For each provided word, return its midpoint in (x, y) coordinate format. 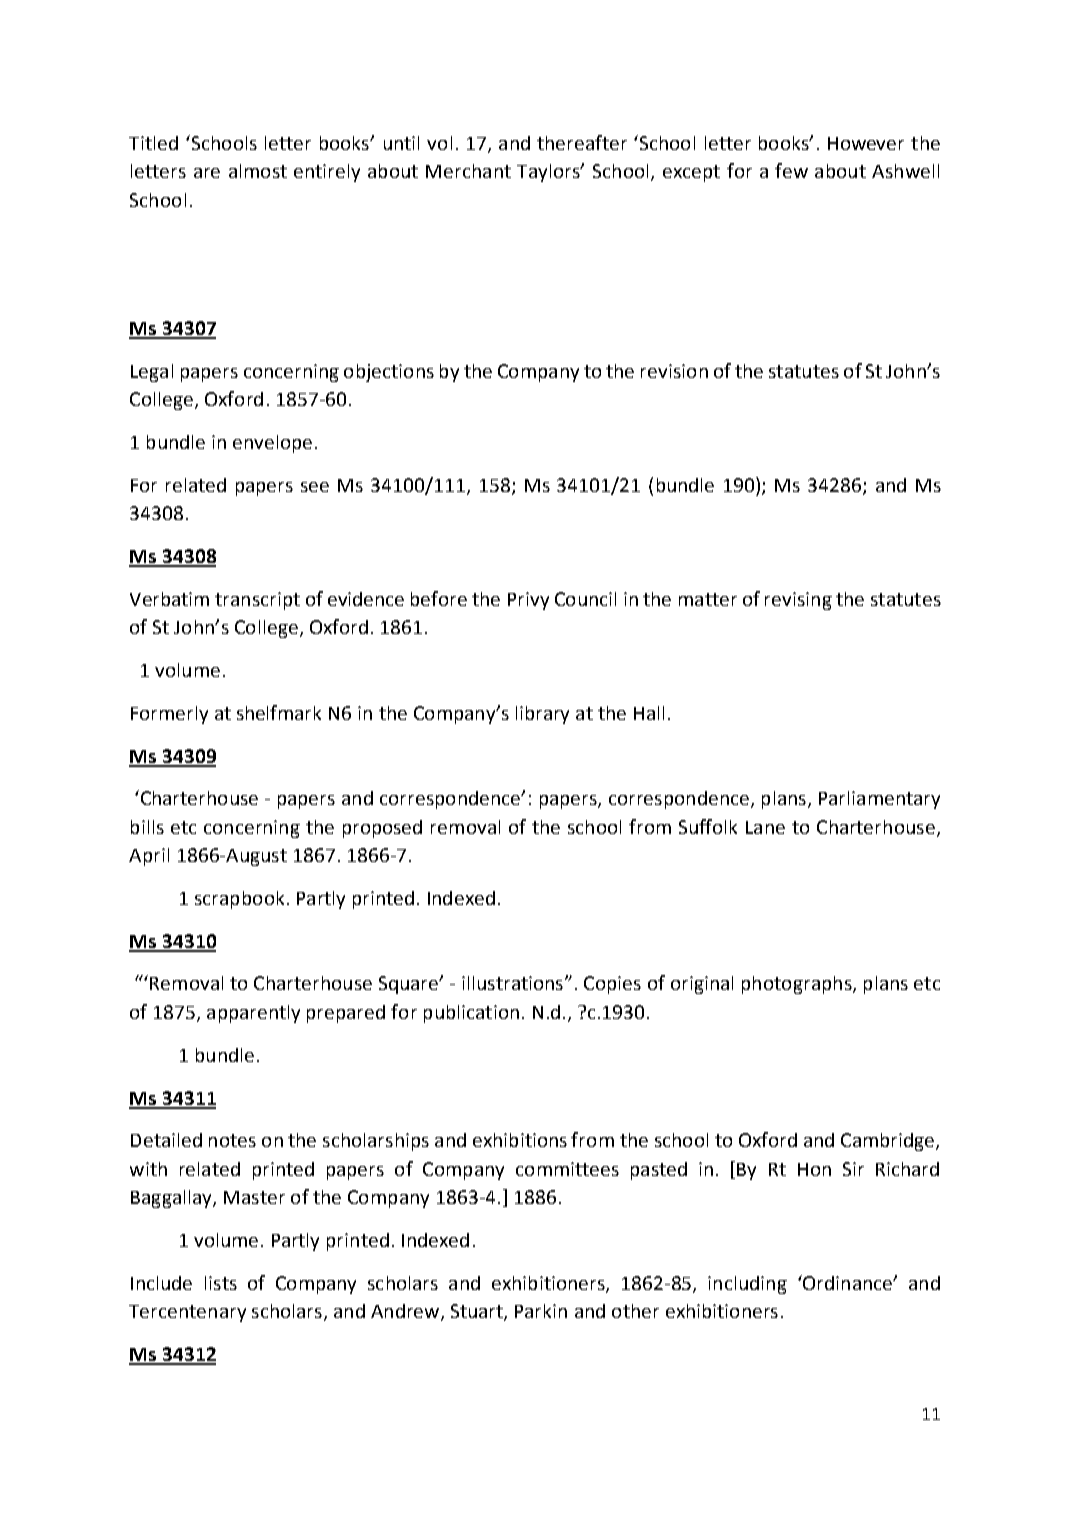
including (747, 1285)
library (542, 715)
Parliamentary (879, 800)
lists (221, 1283)
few (791, 170)
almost (258, 171)
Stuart (478, 1312)
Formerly (169, 715)
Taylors (549, 173)
